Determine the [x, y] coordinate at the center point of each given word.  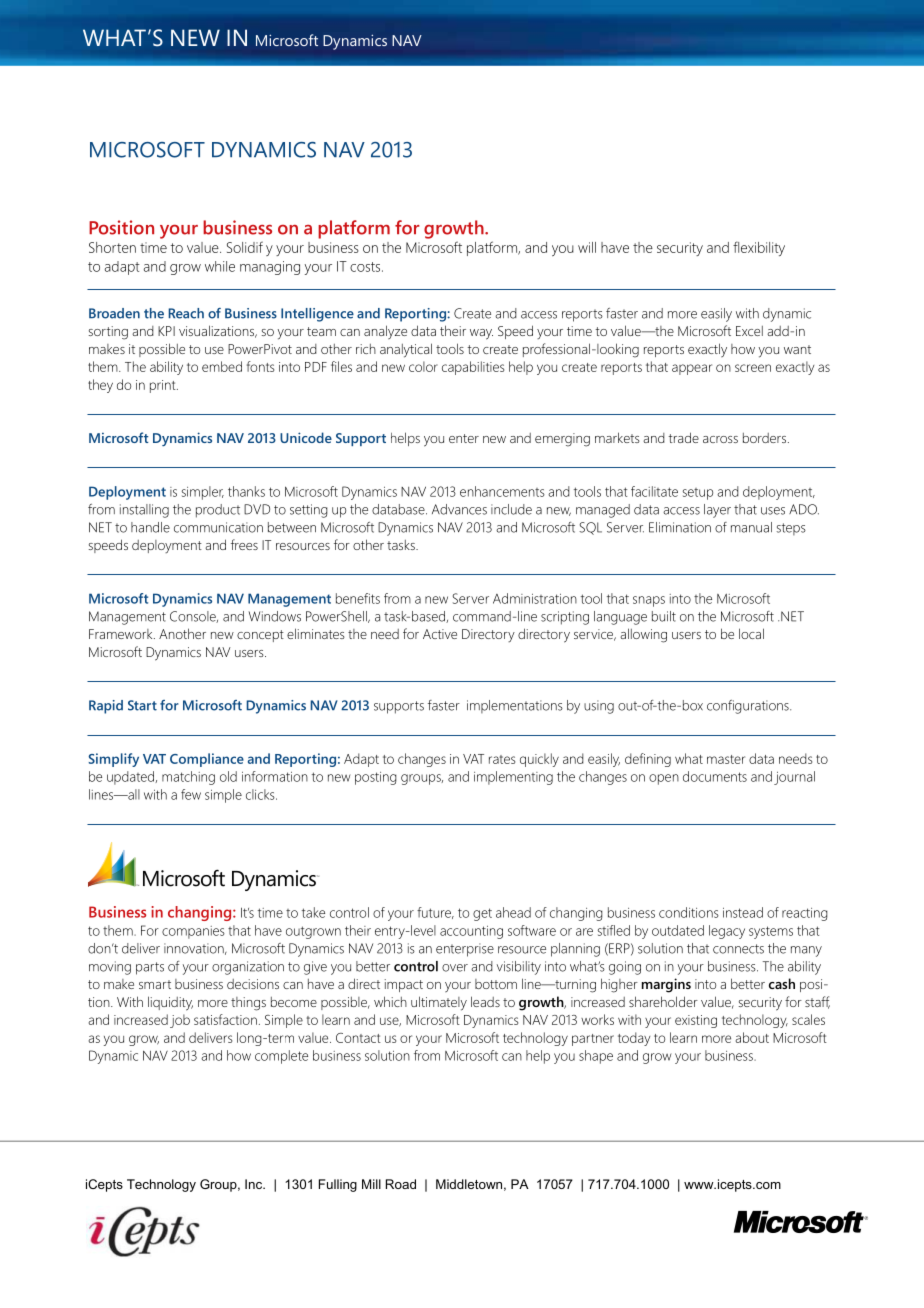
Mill [371, 1184]
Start [142, 705]
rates [502, 759]
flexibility [759, 248]
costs [366, 267]
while [220, 266]
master [726, 759]
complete [281, 1057]
